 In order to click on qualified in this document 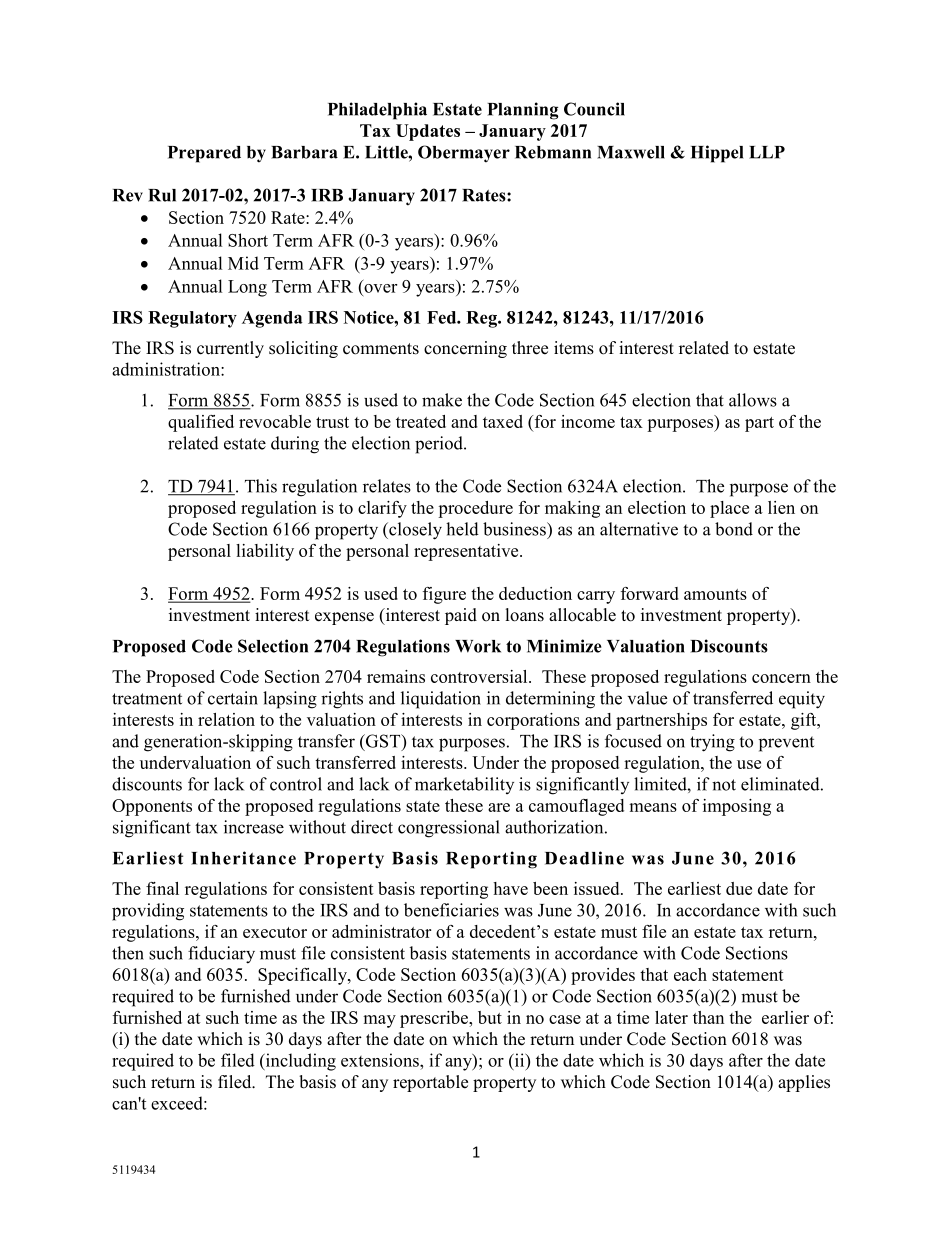, I will do `click(201, 423)`.
